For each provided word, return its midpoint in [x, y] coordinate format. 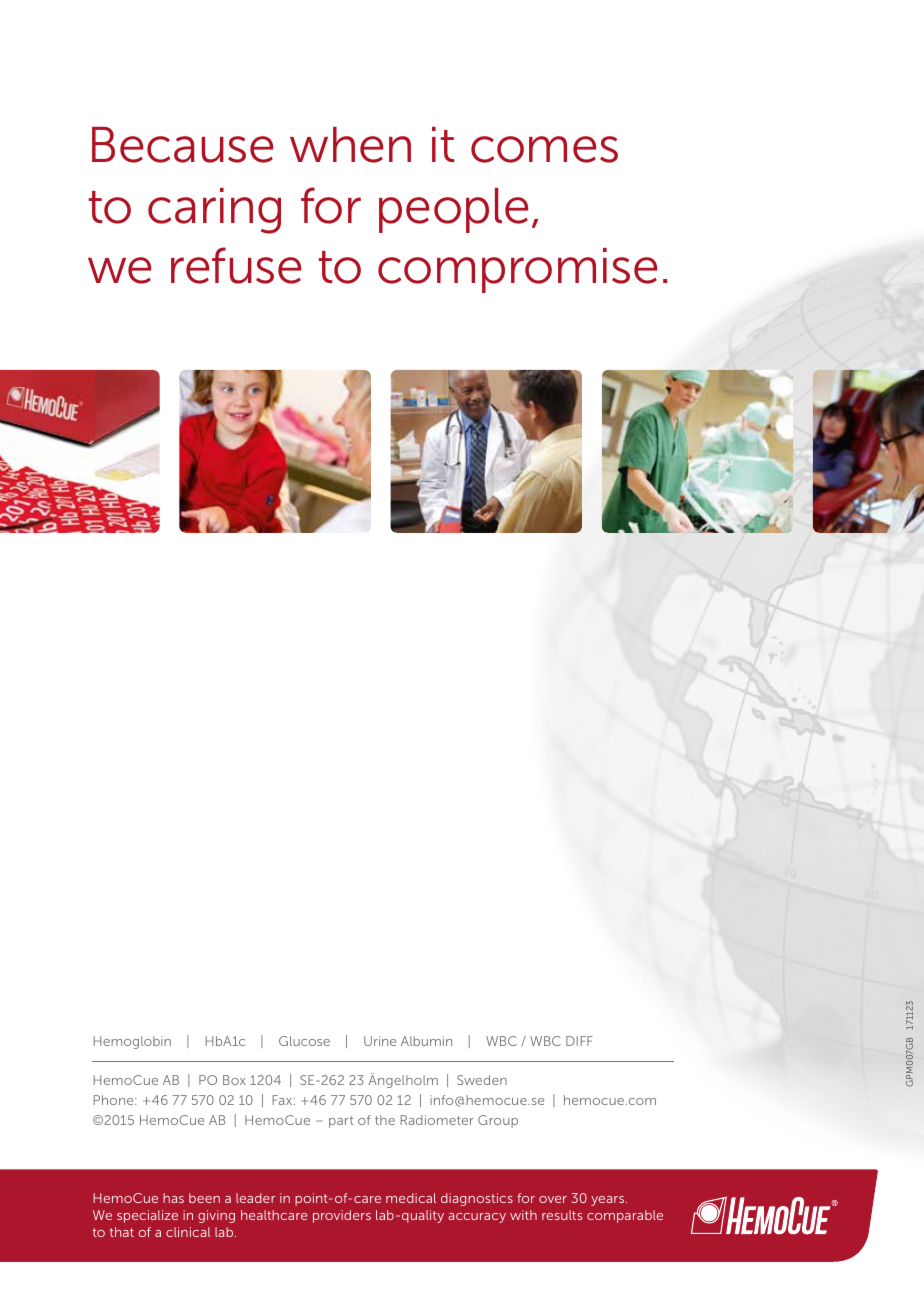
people [453, 210]
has [173, 1198]
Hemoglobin [132, 1042]
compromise [517, 270]
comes [544, 149]
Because [182, 145]
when [350, 145]
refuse [236, 265]
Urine [380, 1041]
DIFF [579, 1041]
